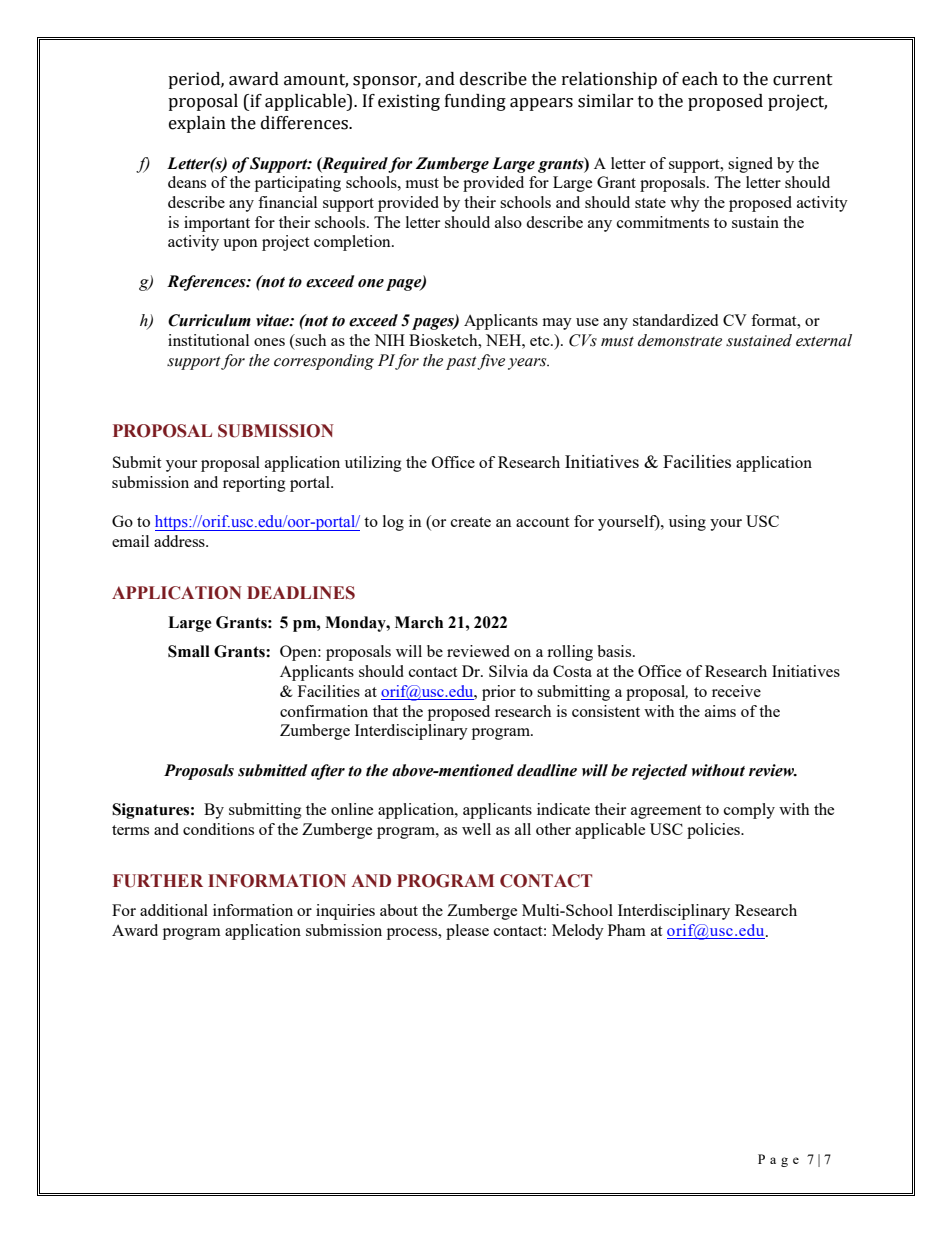  What do you see at coordinates (467, 932) in the screenshot?
I see `please` at bounding box center [467, 932].
